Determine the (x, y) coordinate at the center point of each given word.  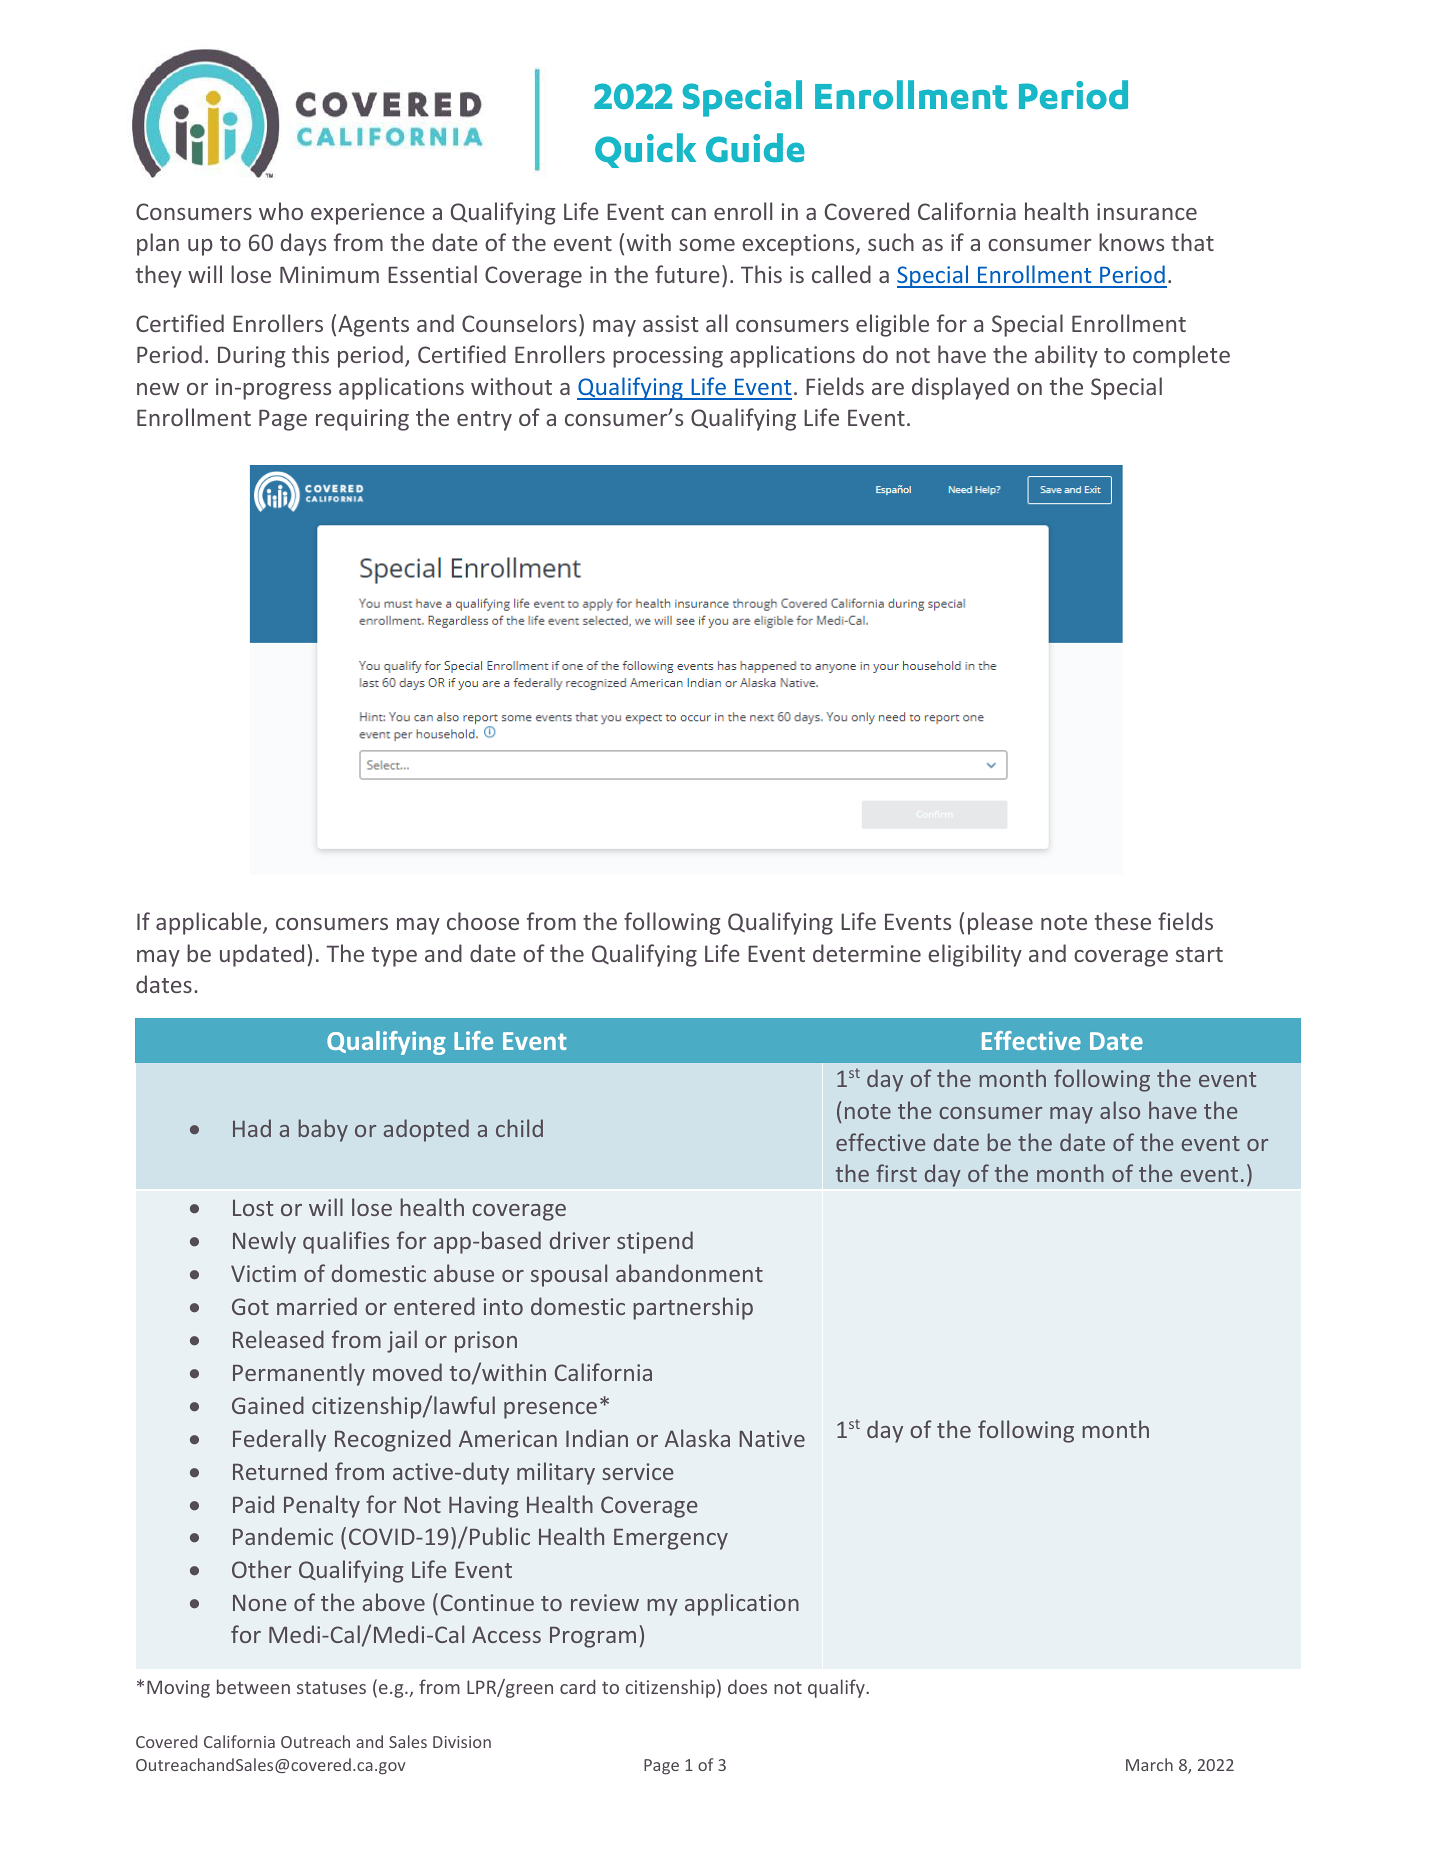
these (1123, 921)
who (281, 211)
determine (867, 953)
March (1149, 1764)
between (253, 1686)
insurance (1147, 211)
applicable (210, 923)
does (747, 1686)
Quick (645, 150)
